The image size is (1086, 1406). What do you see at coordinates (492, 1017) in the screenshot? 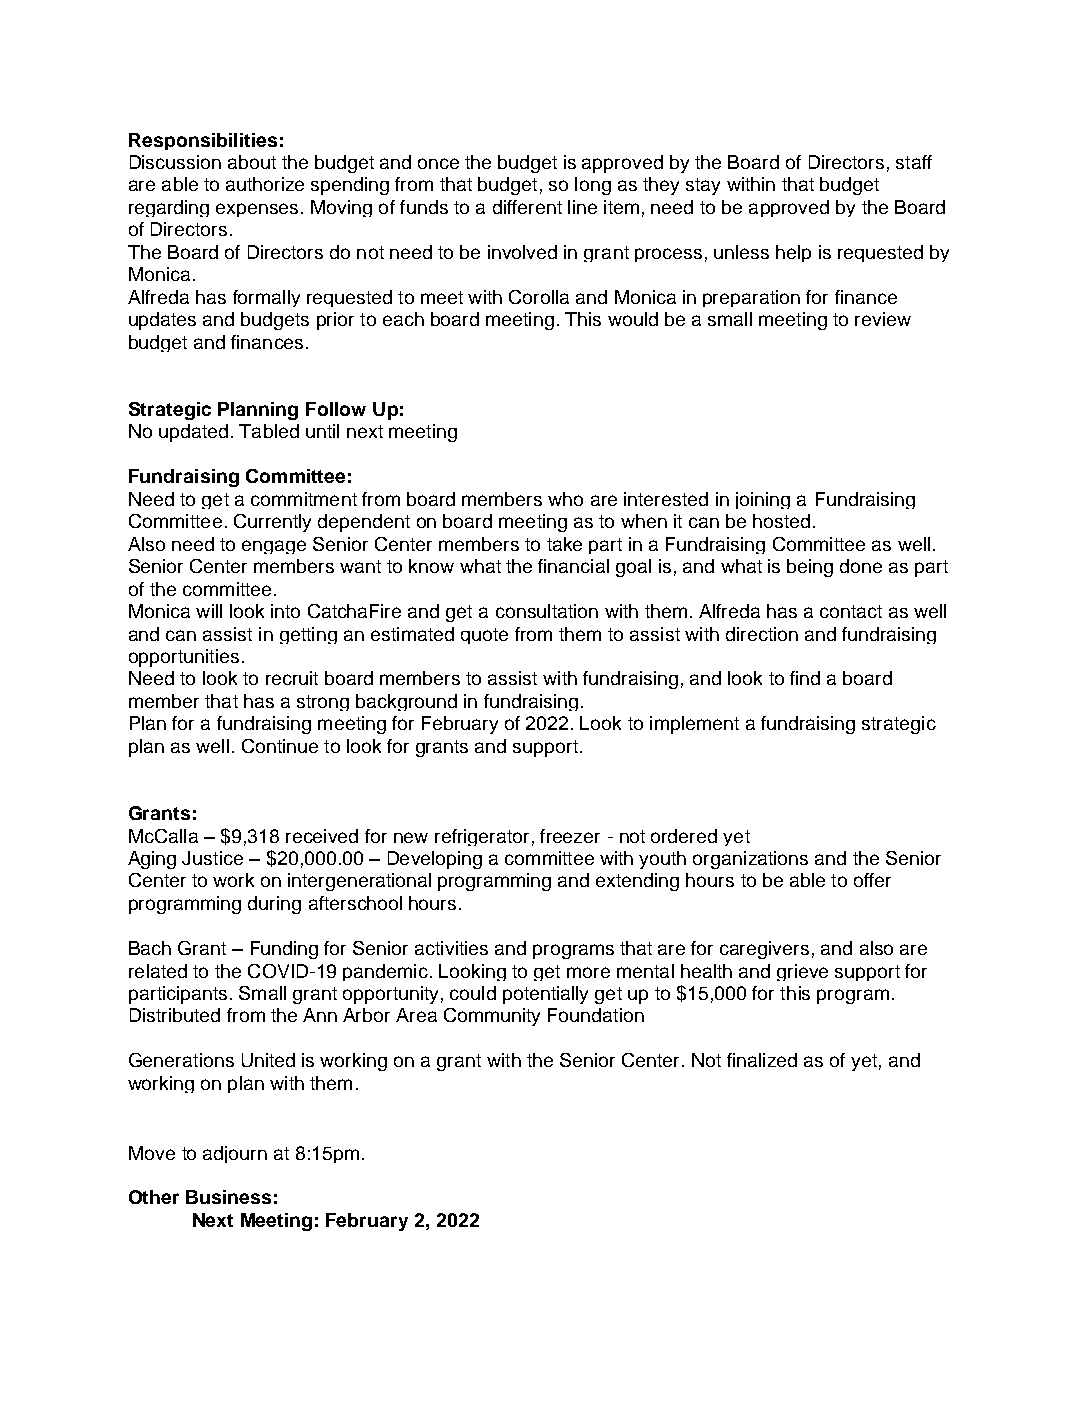
I see `Community` at bounding box center [492, 1017].
